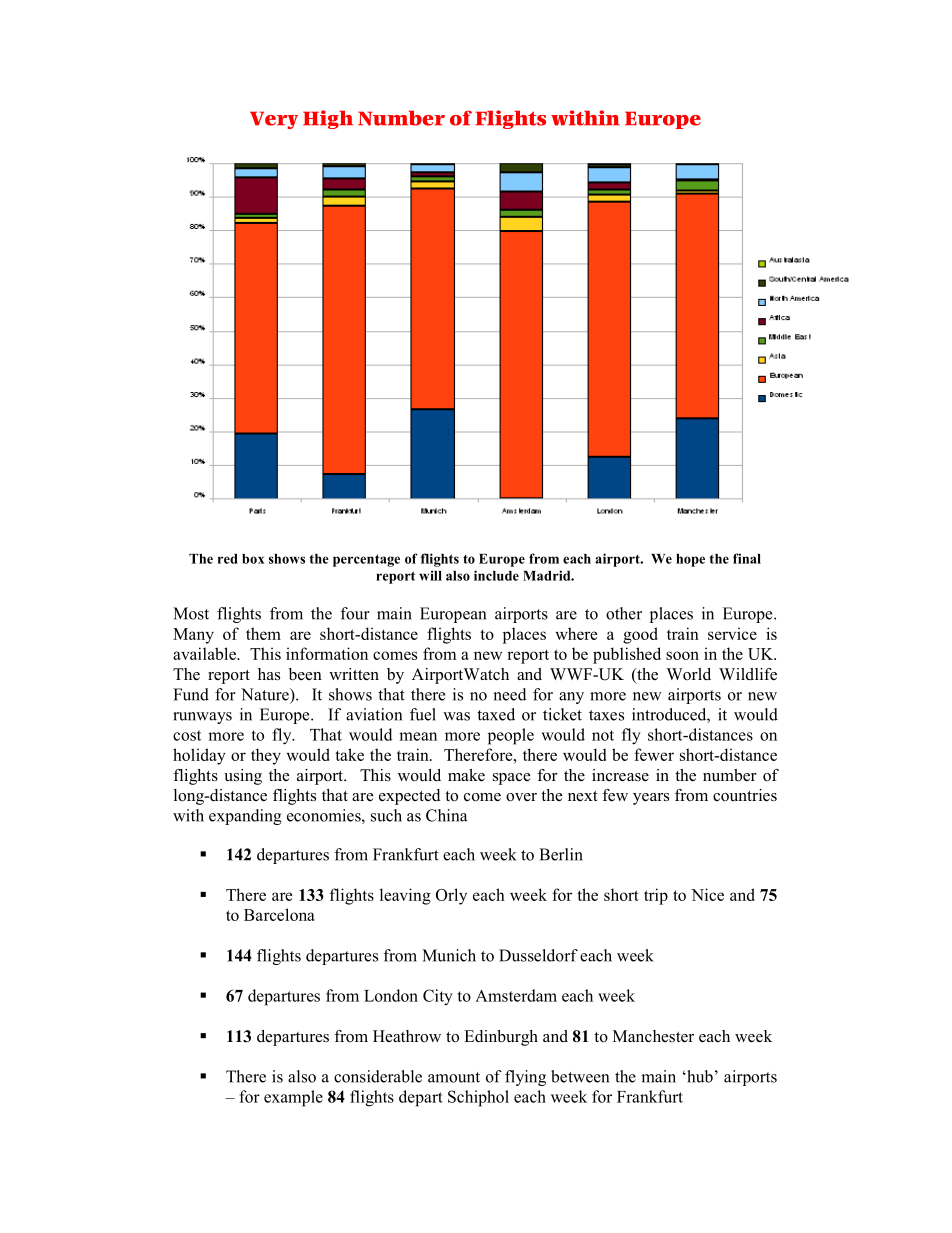 The width and height of the page is (952, 1233). Describe the element at coordinates (699, 1076) in the page. I see `hub` at that location.
